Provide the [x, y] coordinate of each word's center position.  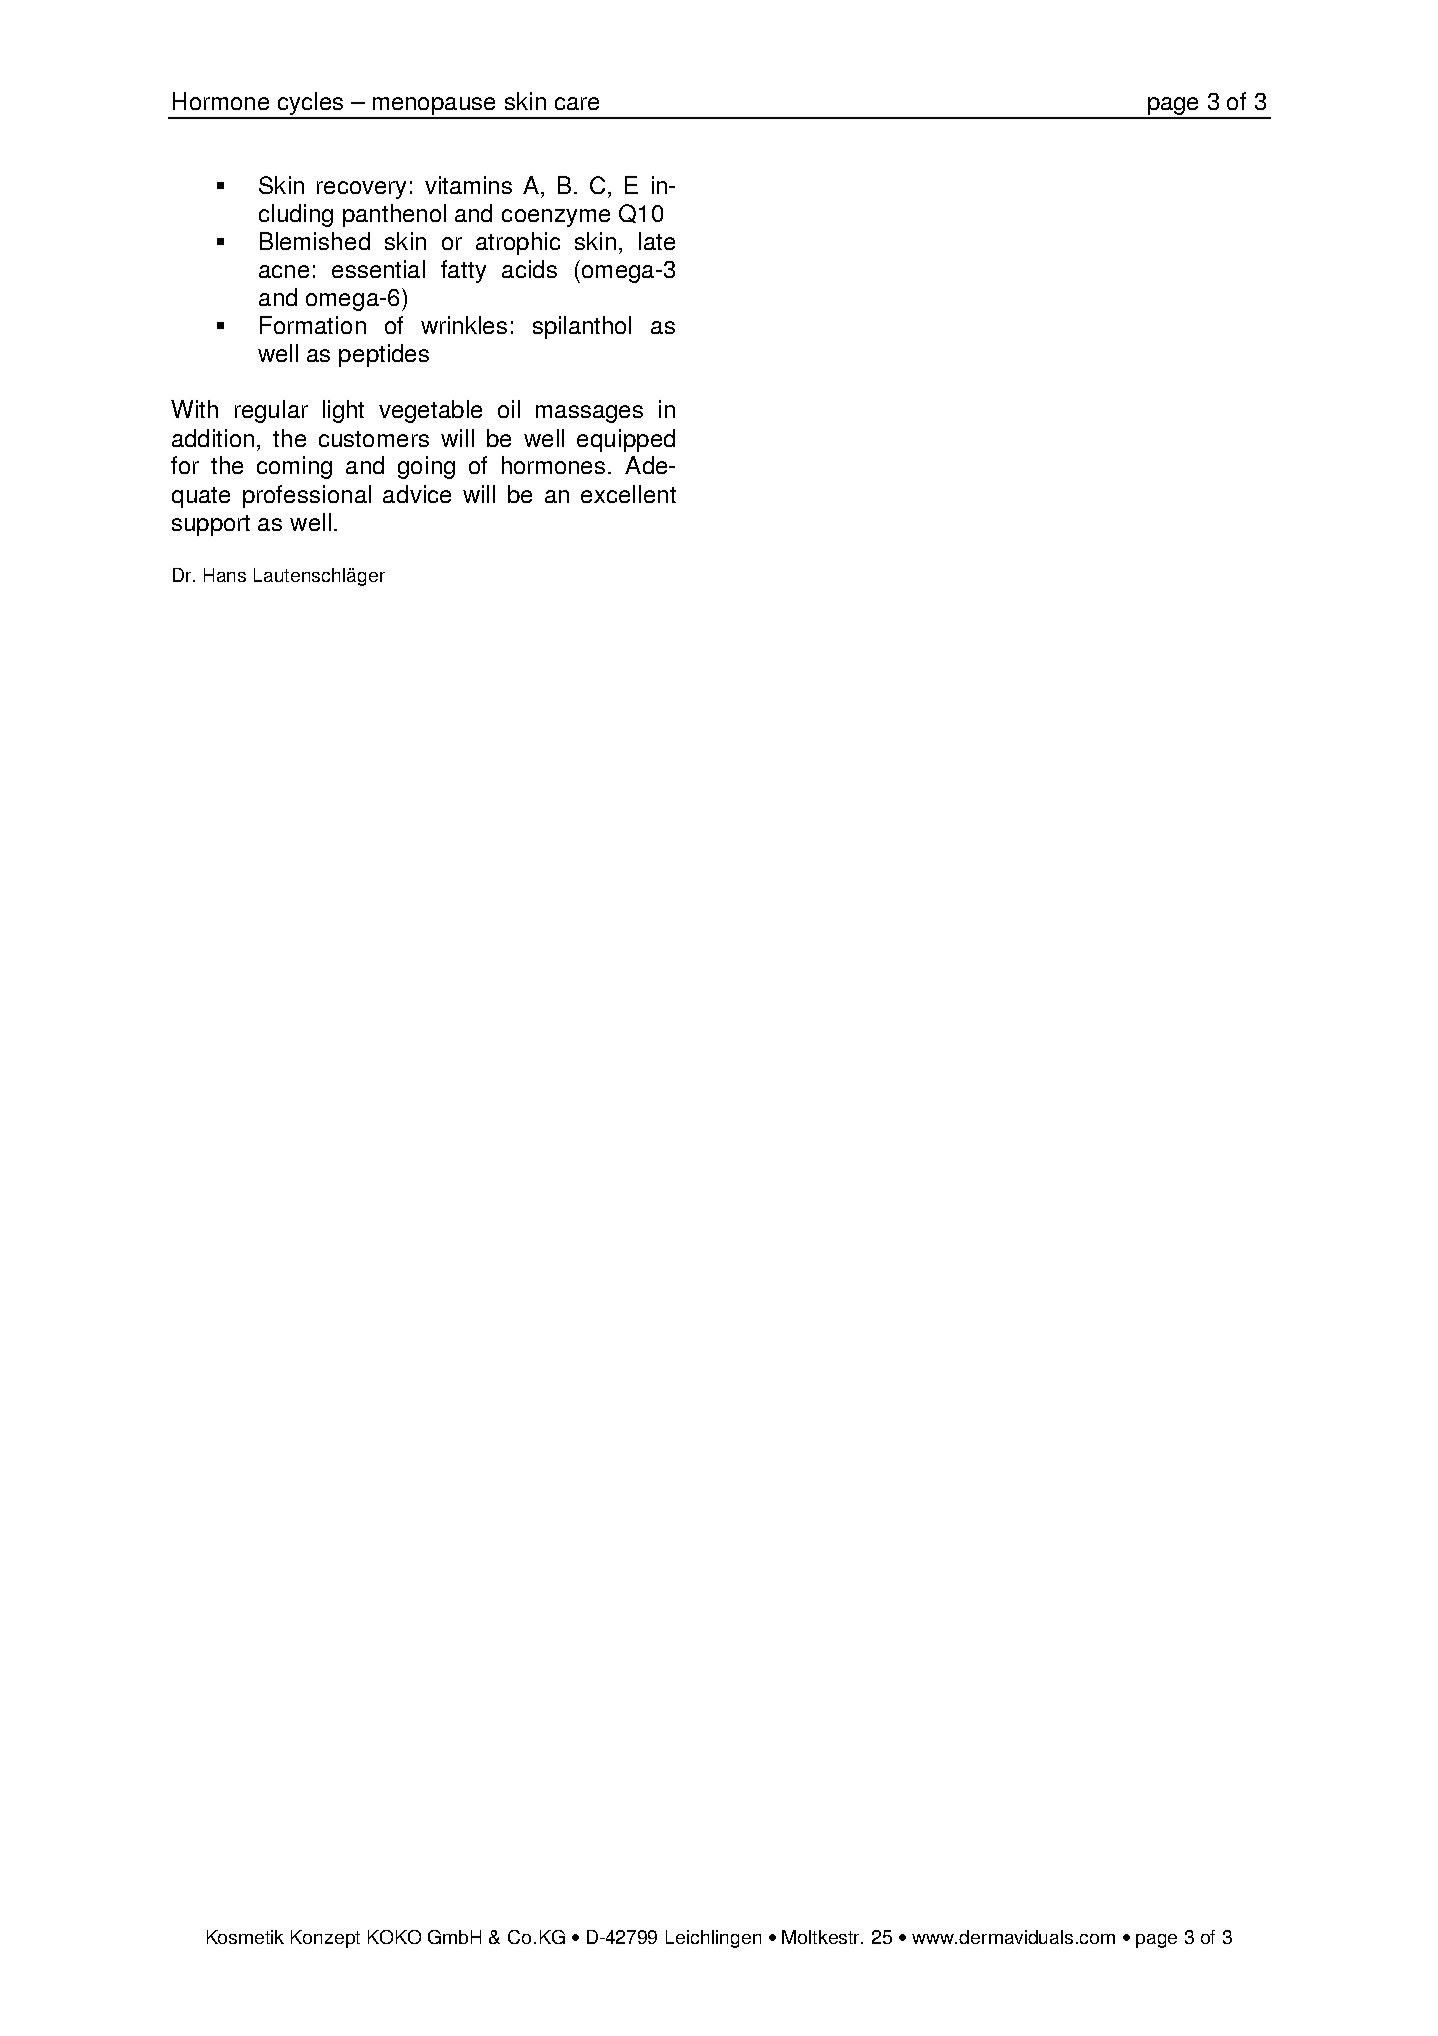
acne [284, 271]
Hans [225, 575]
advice [417, 494]
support [211, 525]
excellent [628, 494]
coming [294, 467]
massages [589, 414]
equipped [626, 440]
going [426, 467]
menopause [434, 107]
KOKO [394, 1937]
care [577, 103]
